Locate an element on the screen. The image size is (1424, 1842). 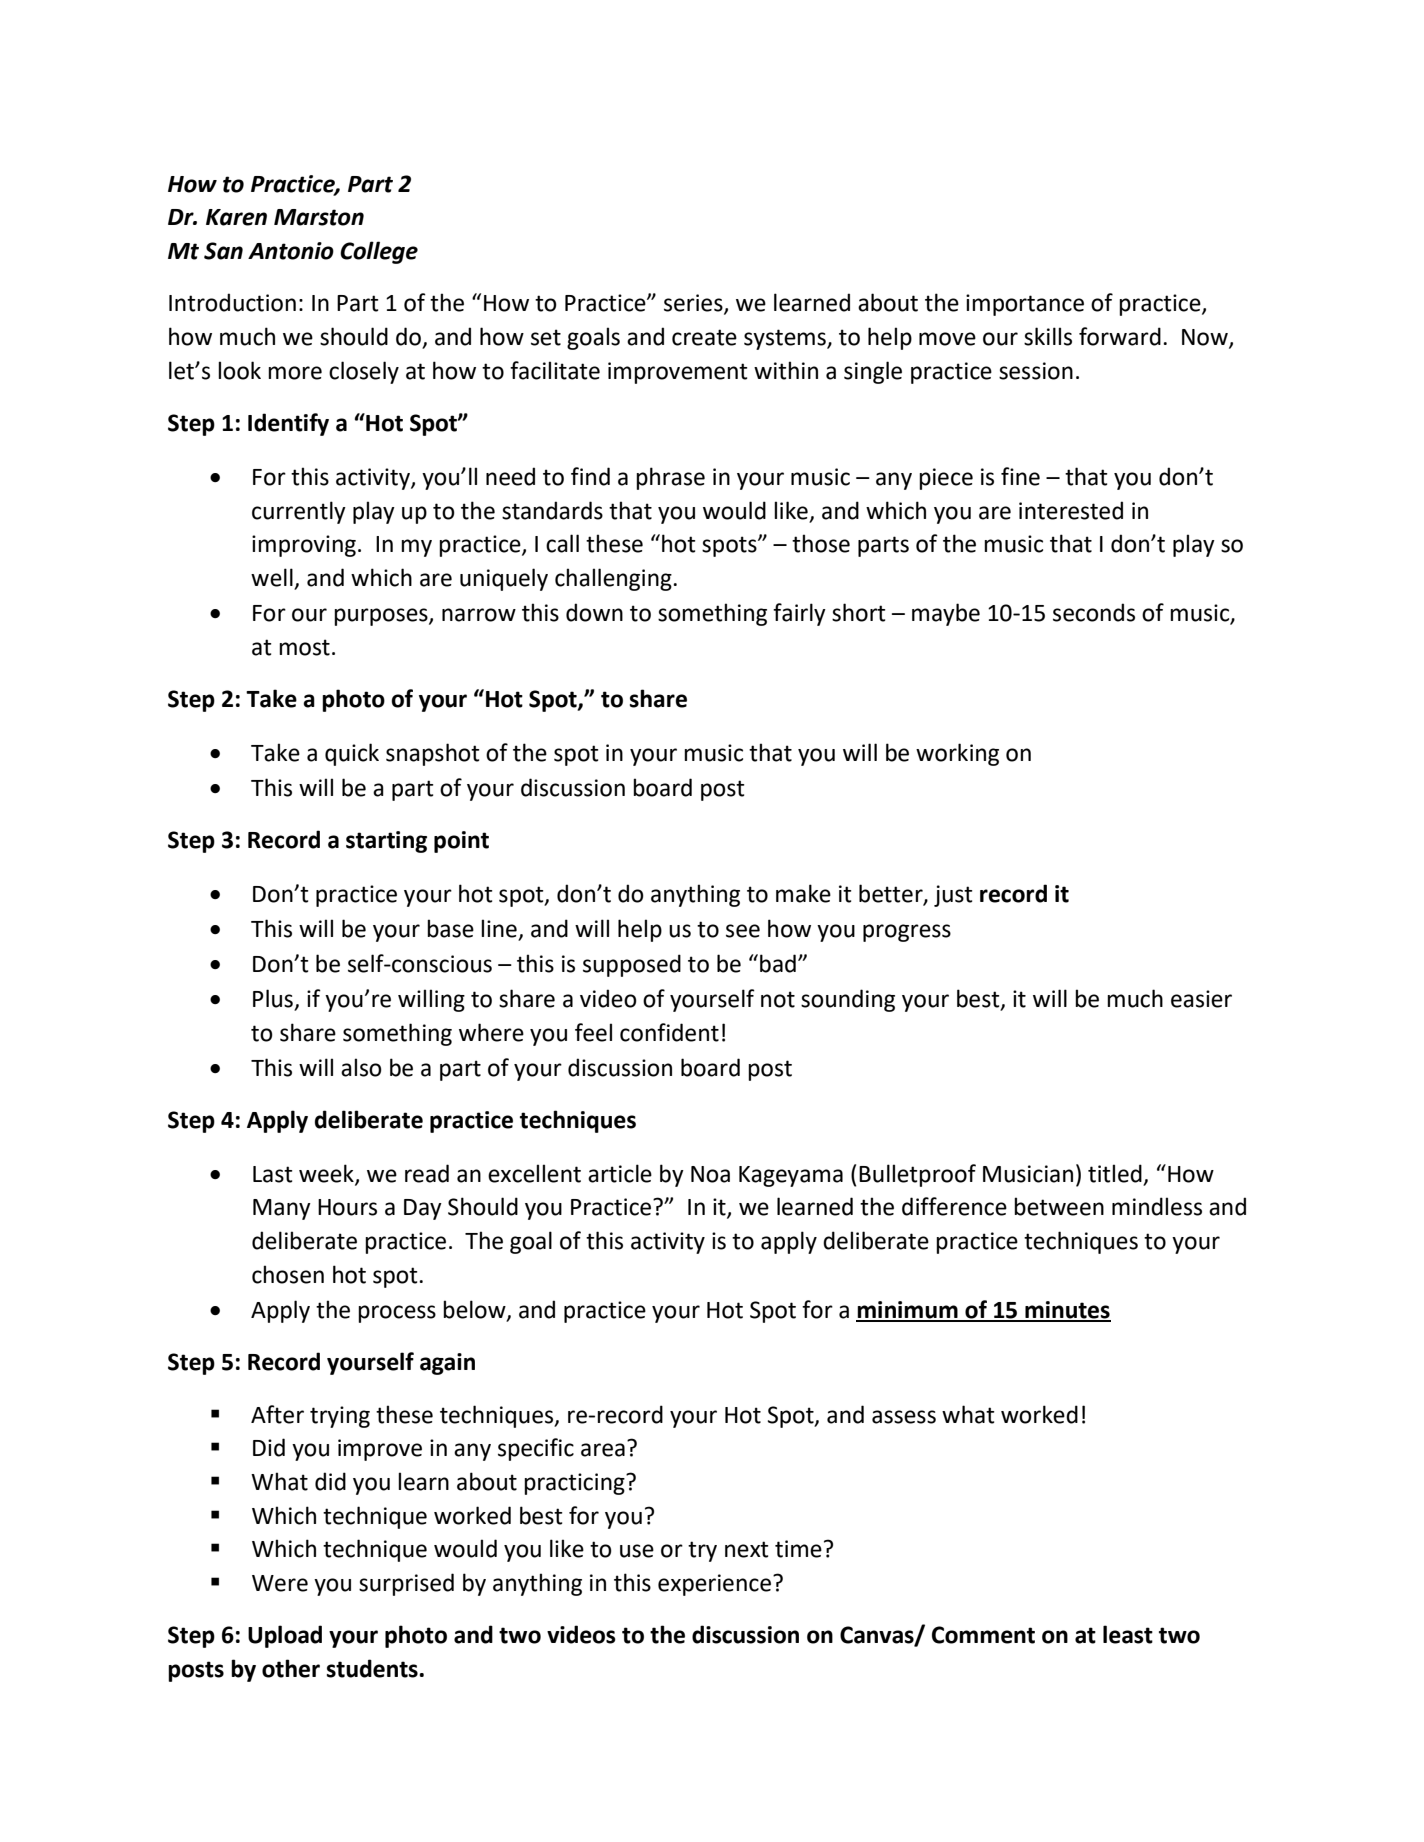
experience is located at coordinates (714, 1585).
